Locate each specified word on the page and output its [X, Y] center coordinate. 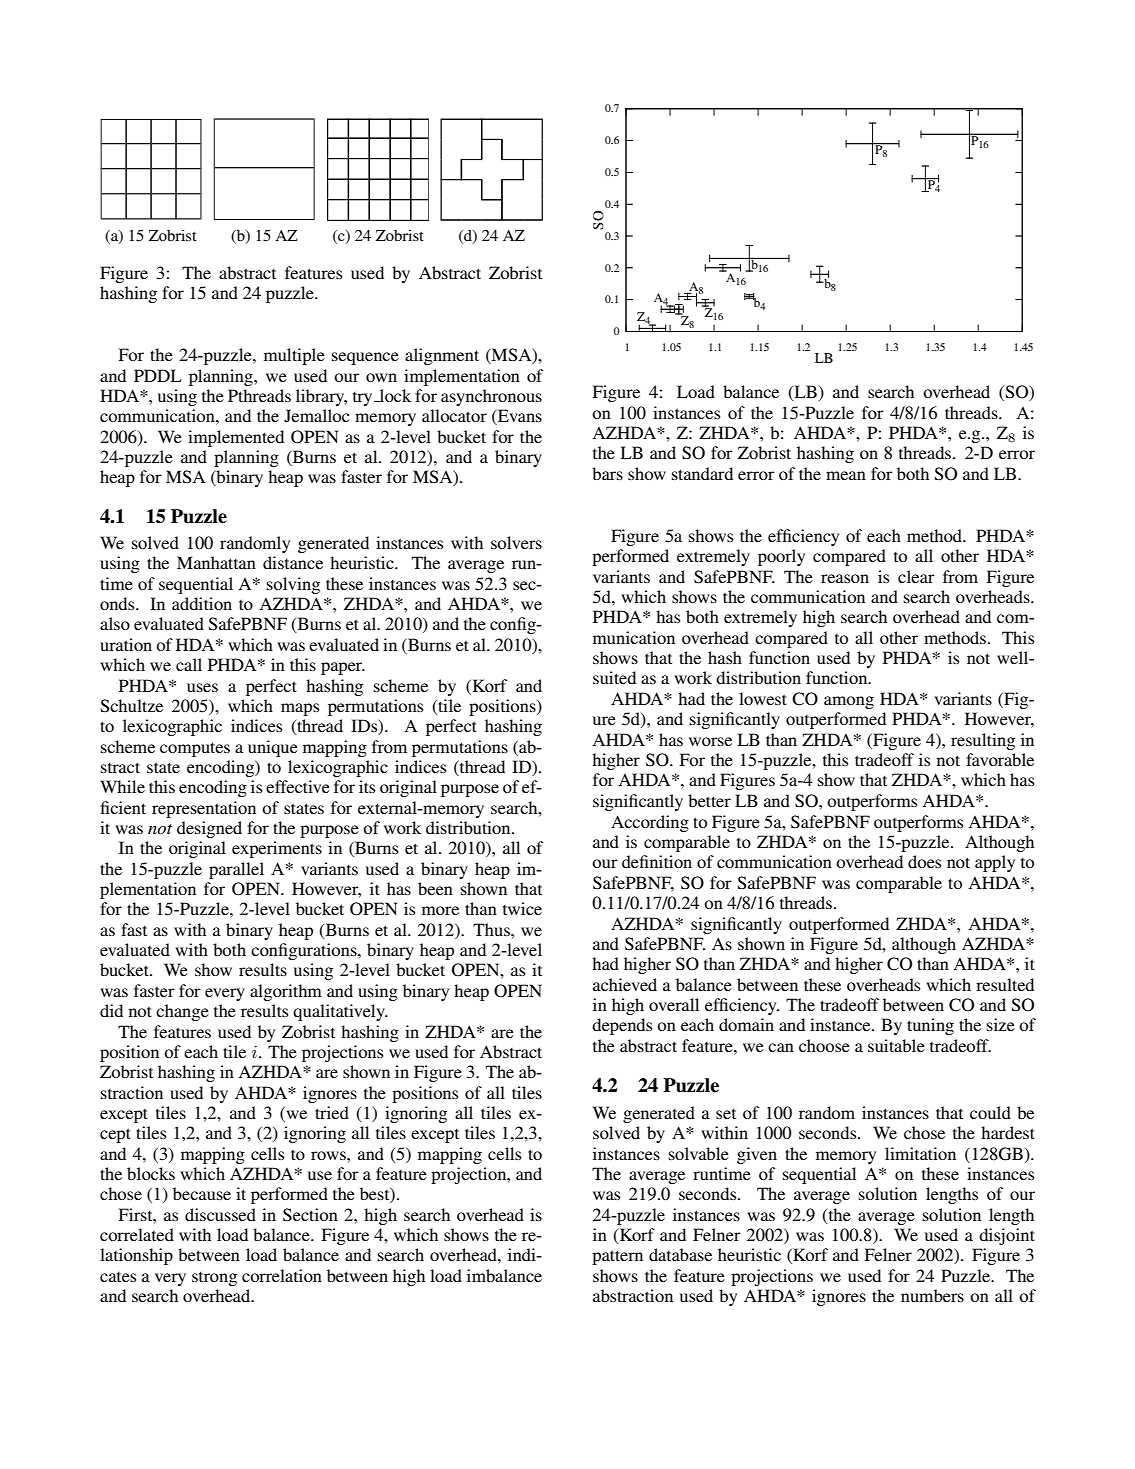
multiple [294, 356]
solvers [516, 542]
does [924, 861]
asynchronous [491, 397]
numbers [932, 1295]
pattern [617, 1257]
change [182, 1012]
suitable [896, 1045]
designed [209, 829]
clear [916, 576]
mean [846, 475]
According [650, 823]
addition [202, 603]
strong [214, 1279]
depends [622, 1026]
